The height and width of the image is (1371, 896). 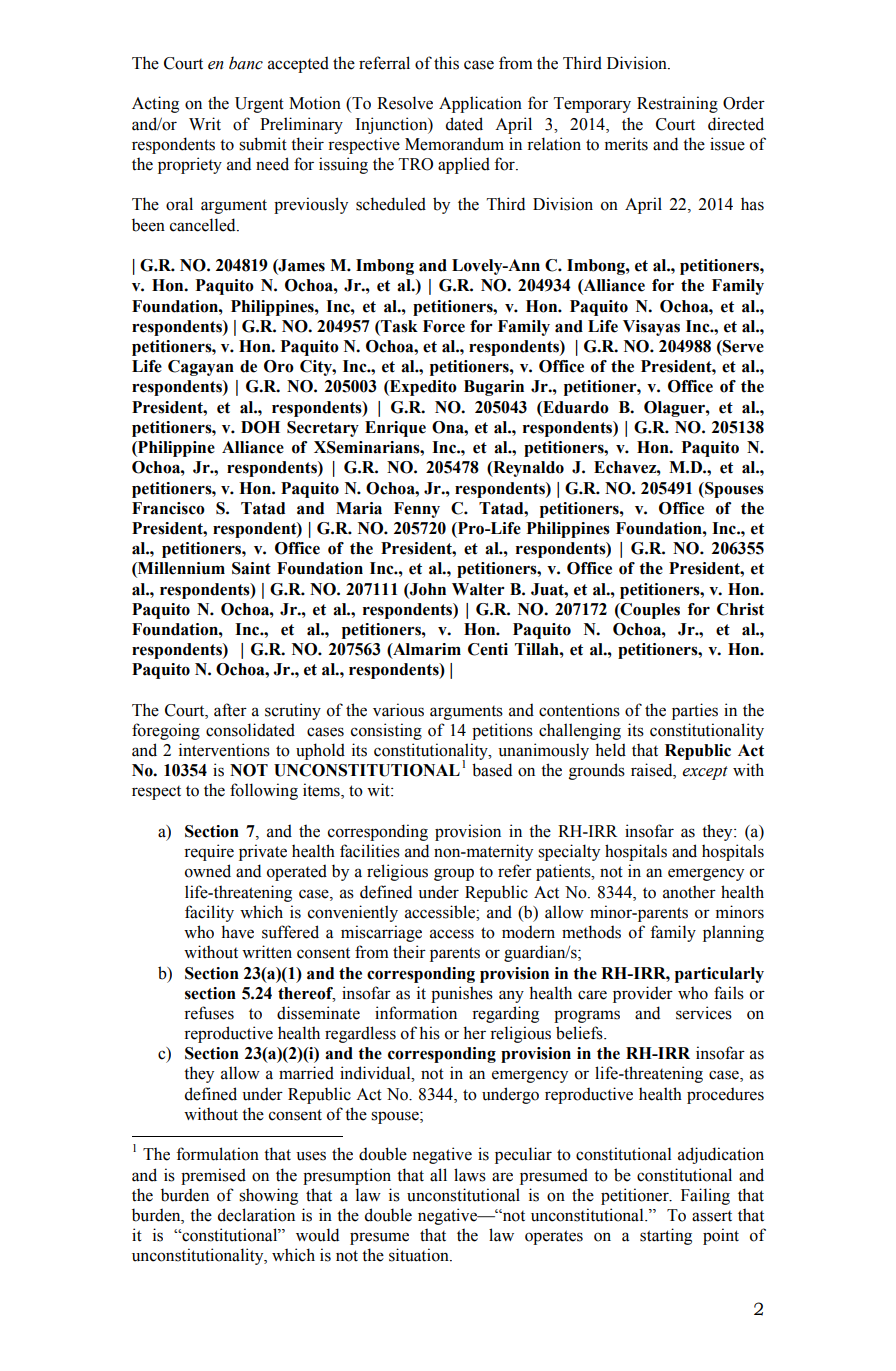 I want to click on declaration, so click(x=256, y=1215).
